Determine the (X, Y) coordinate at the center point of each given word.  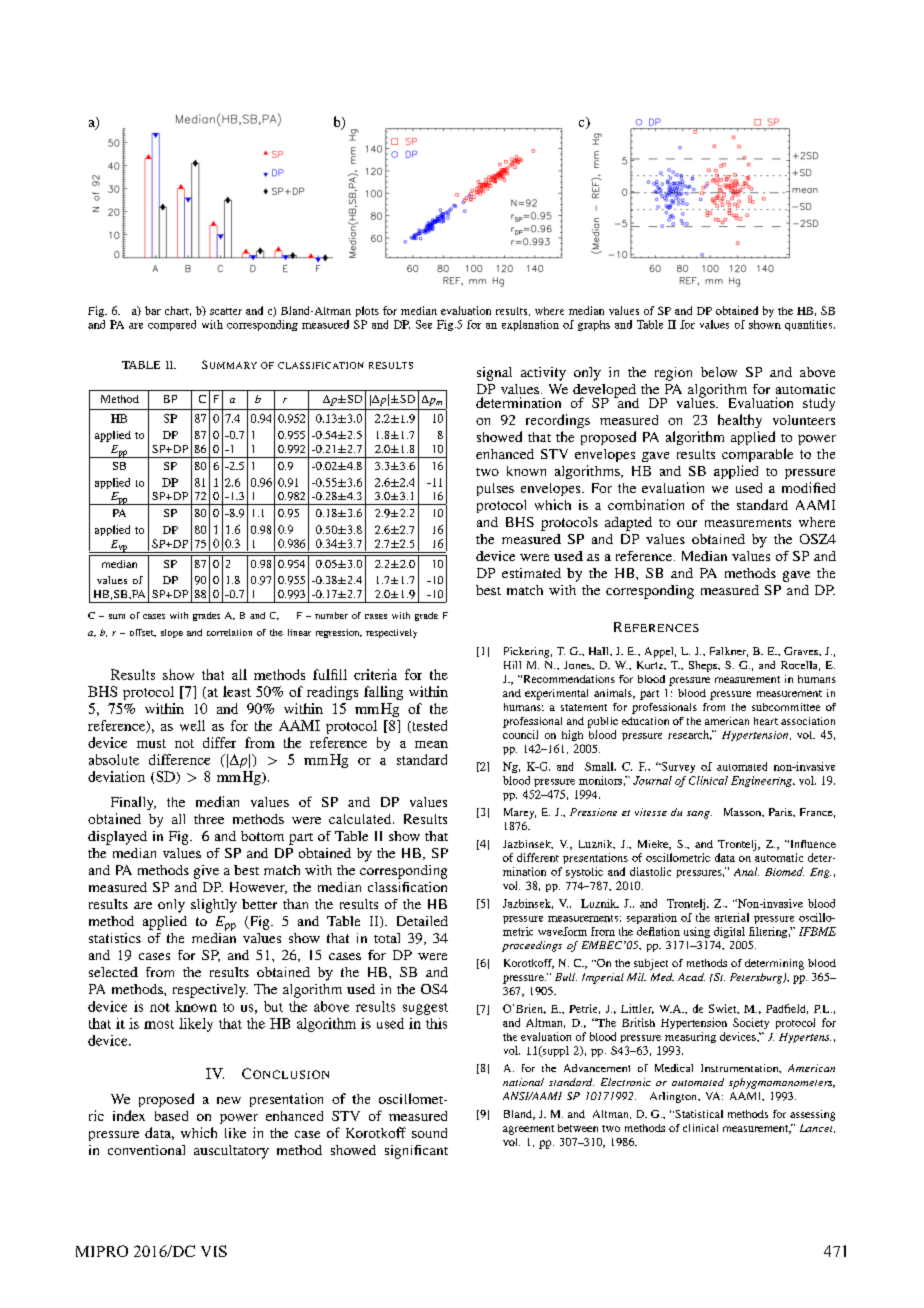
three (209, 819)
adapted (628, 524)
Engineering (762, 781)
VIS (214, 1251)
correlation (229, 632)
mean (431, 744)
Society (751, 1023)
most (159, 1024)
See (424, 324)
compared (172, 325)
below (719, 372)
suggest (425, 1009)
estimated (531, 573)
